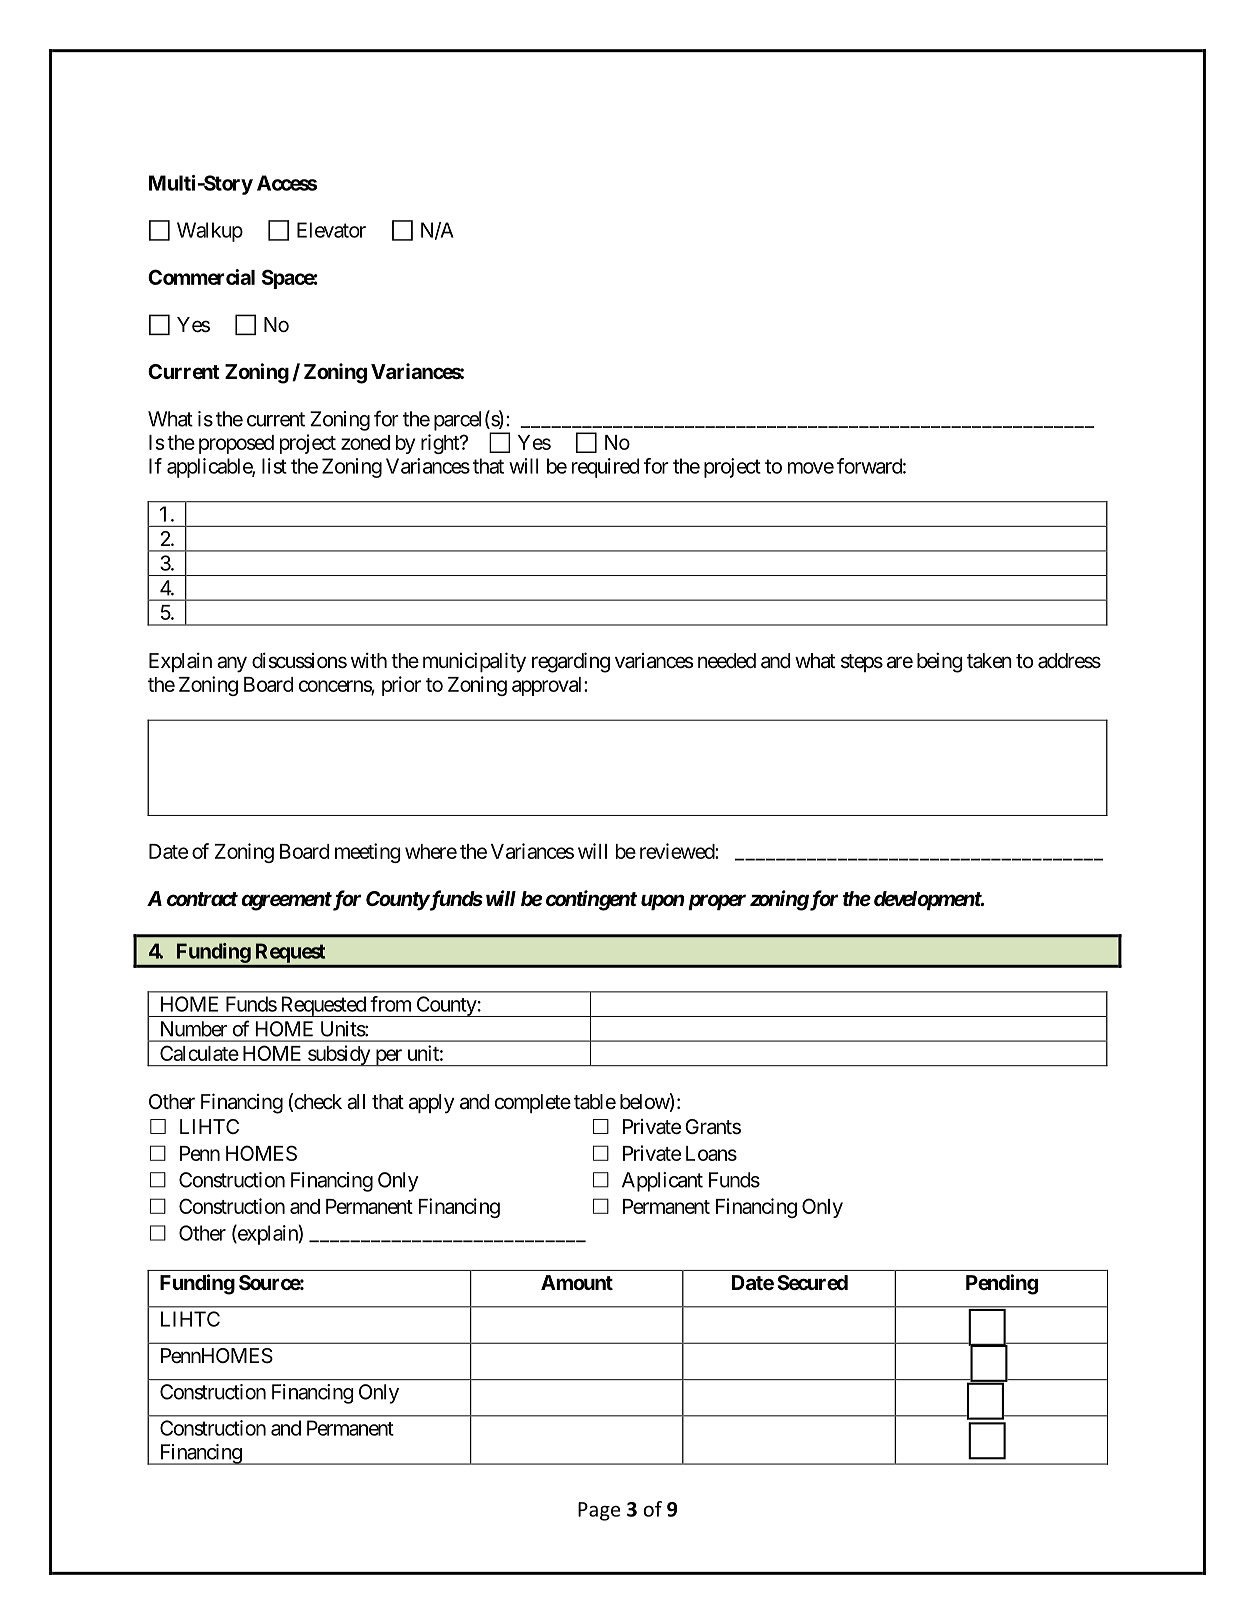  What do you see at coordinates (605, 468) in the screenshot?
I see `required` at bounding box center [605, 468].
